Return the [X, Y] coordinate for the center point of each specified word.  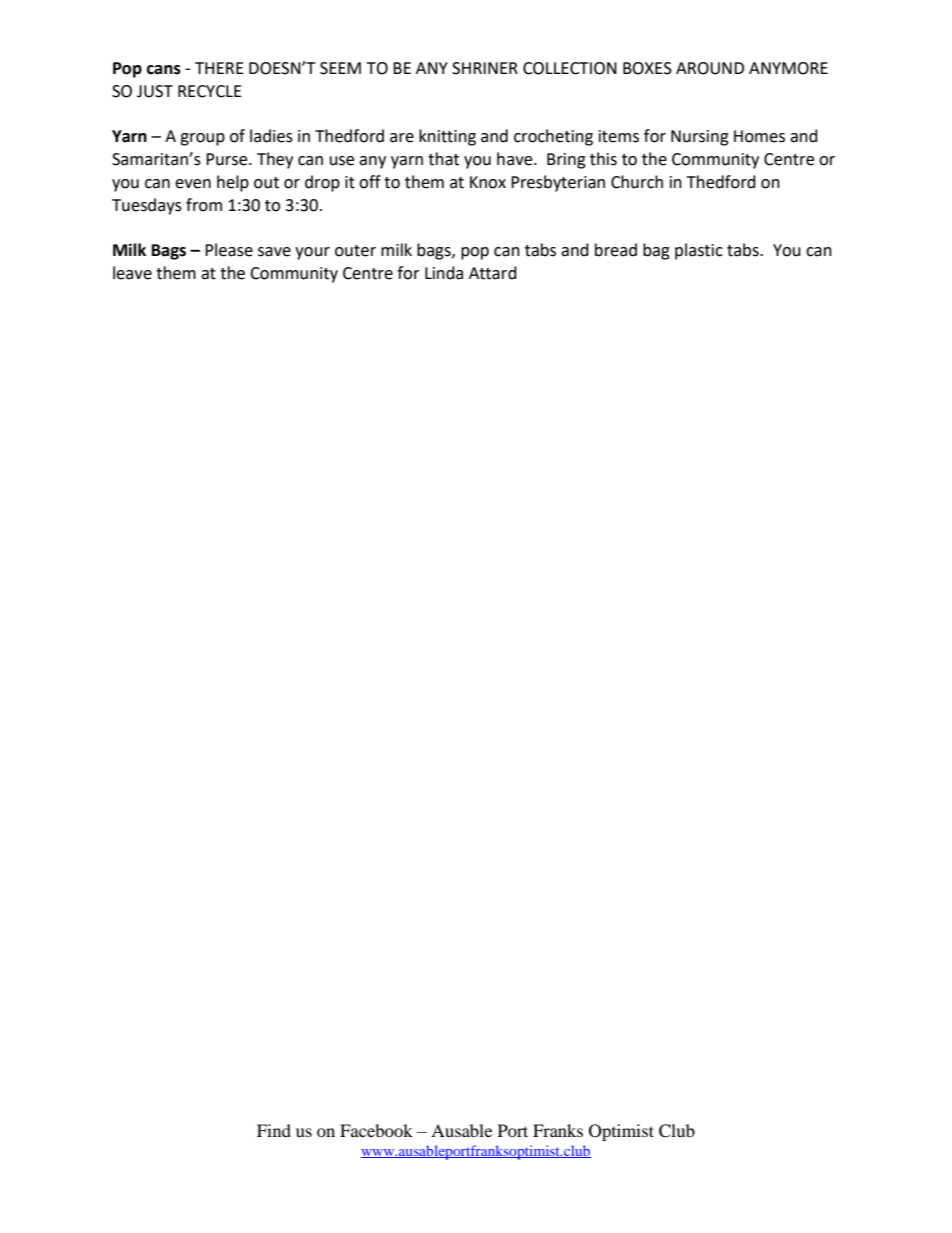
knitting [447, 137]
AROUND [710, 68]
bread [616, 250]
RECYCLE [210, 91]
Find [274, 1130]
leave [132, 273]
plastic [699, 251]
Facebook [376, 1130]
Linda [444, 273]
